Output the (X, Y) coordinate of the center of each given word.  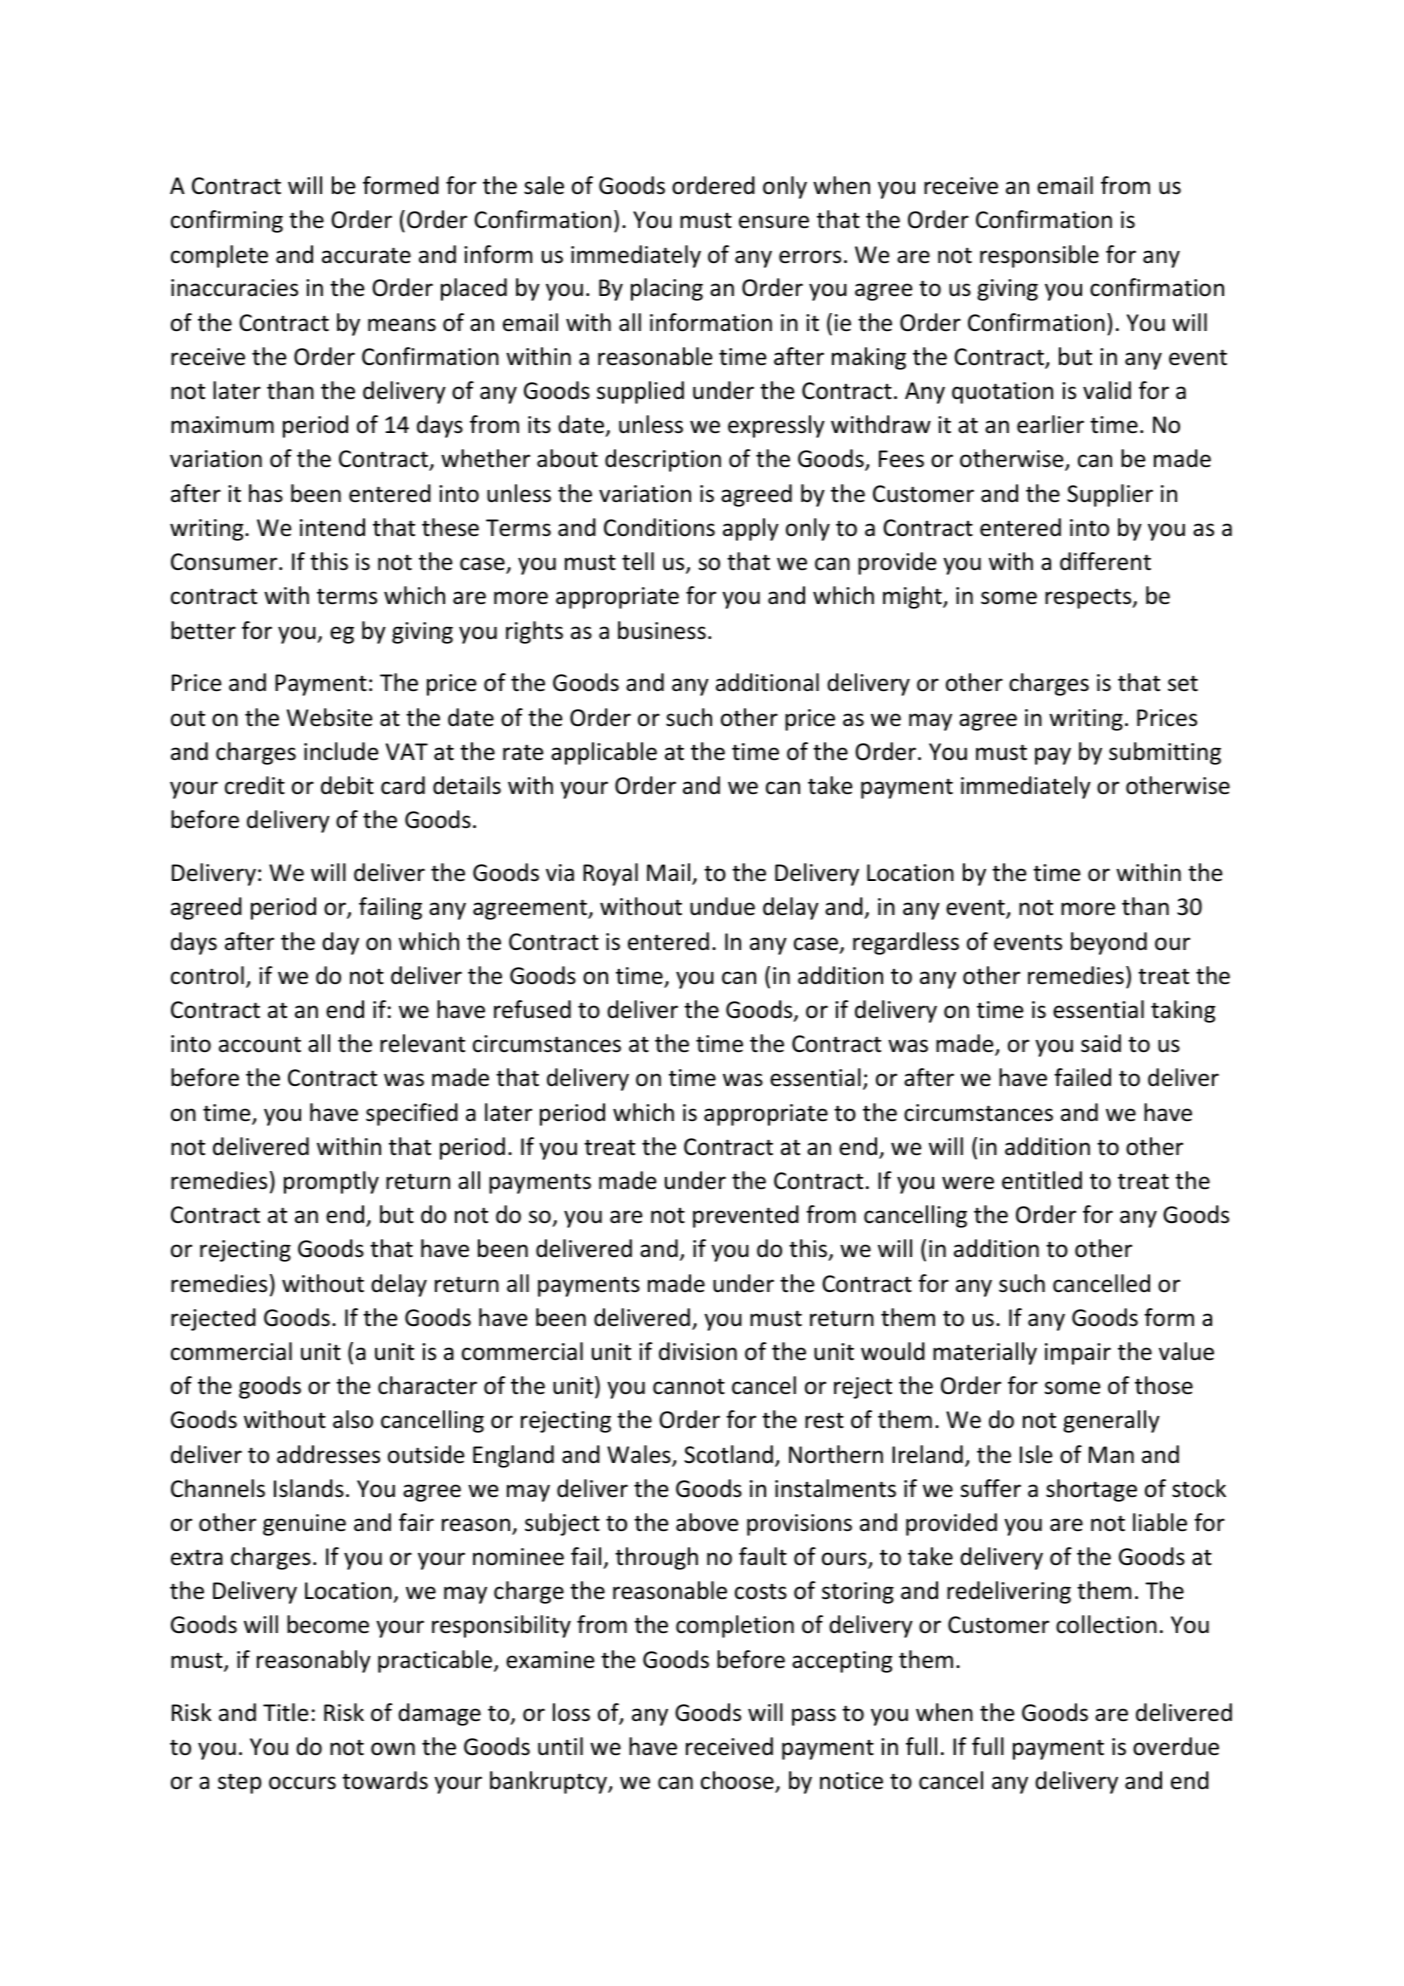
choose (738, 1781)
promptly (331, 1182)
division (698, 1351)
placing (667, 289)
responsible (1039, 256)
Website (329, 717)
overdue (1176, 1746)
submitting (1165, 753)
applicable (604, 753)
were (968, 1183)
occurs (302, 1783)
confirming (227, 221)
